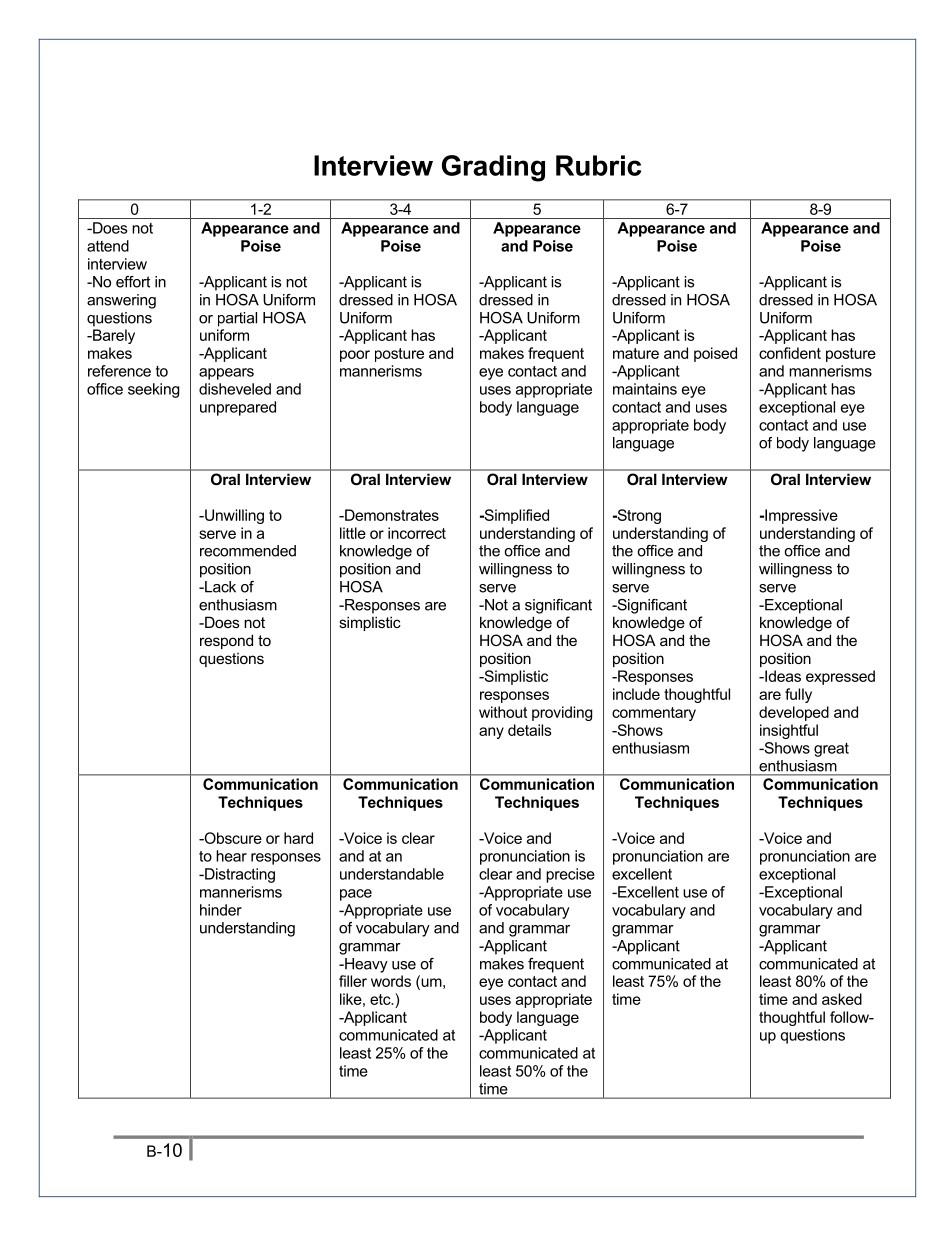 This page has height=1233, width=952. What do you see at coordinates (493, 168) in the page?
I see `Grading` at bounding box center [493, 168].
